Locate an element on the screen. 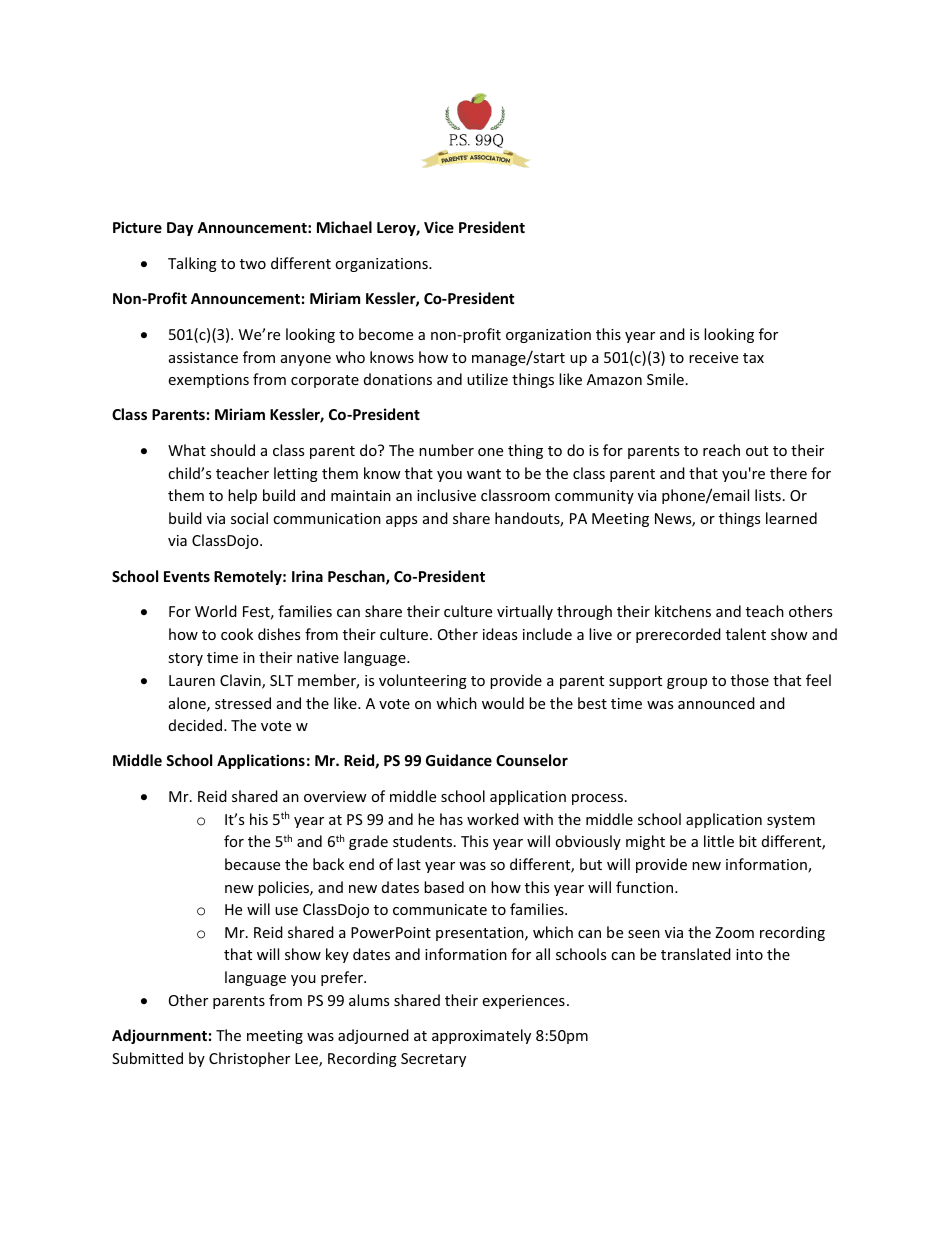 The image size is (952, 1233). social is located at coordinates (249, 518).
